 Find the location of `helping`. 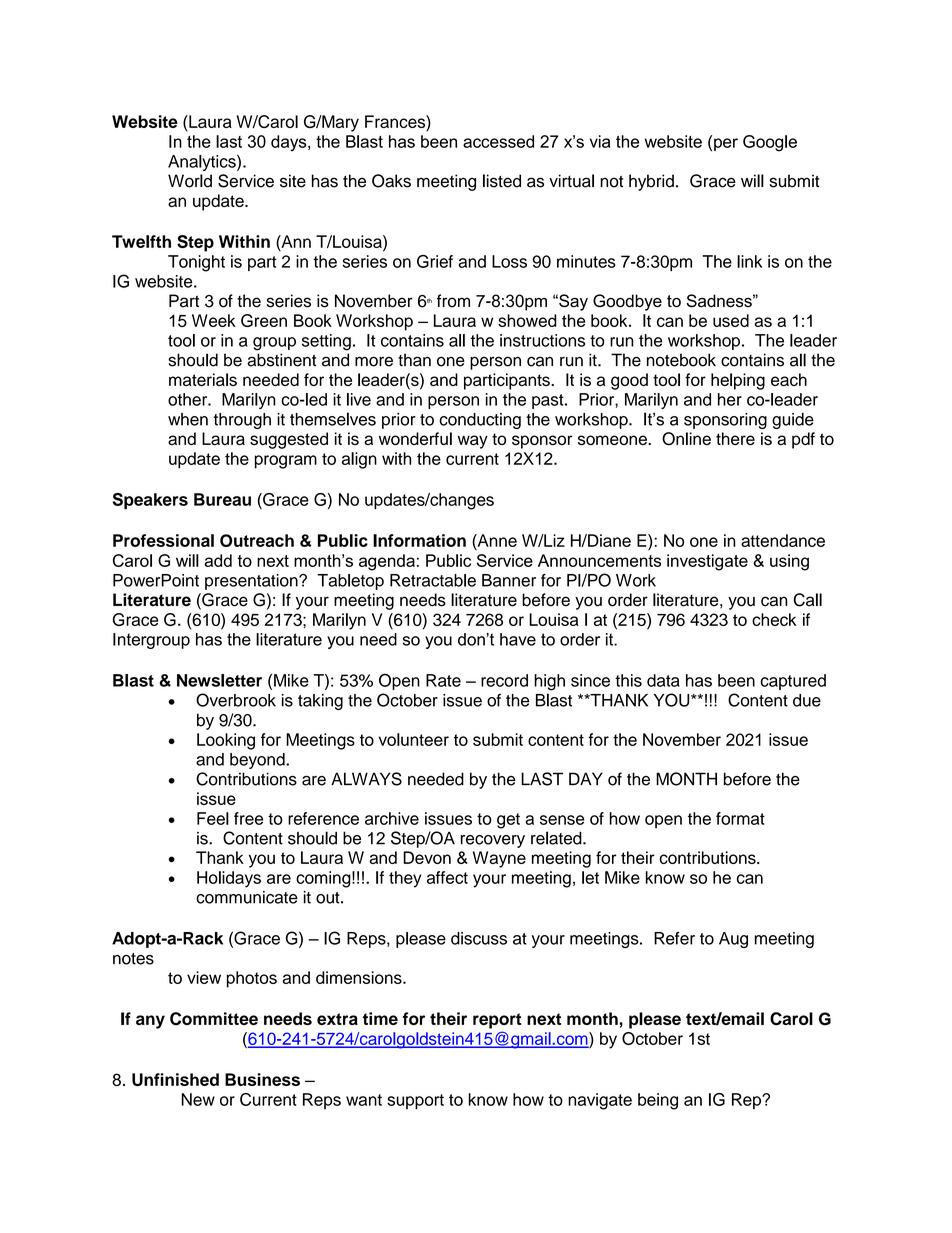

helping is located at coordinates (738, 381).
